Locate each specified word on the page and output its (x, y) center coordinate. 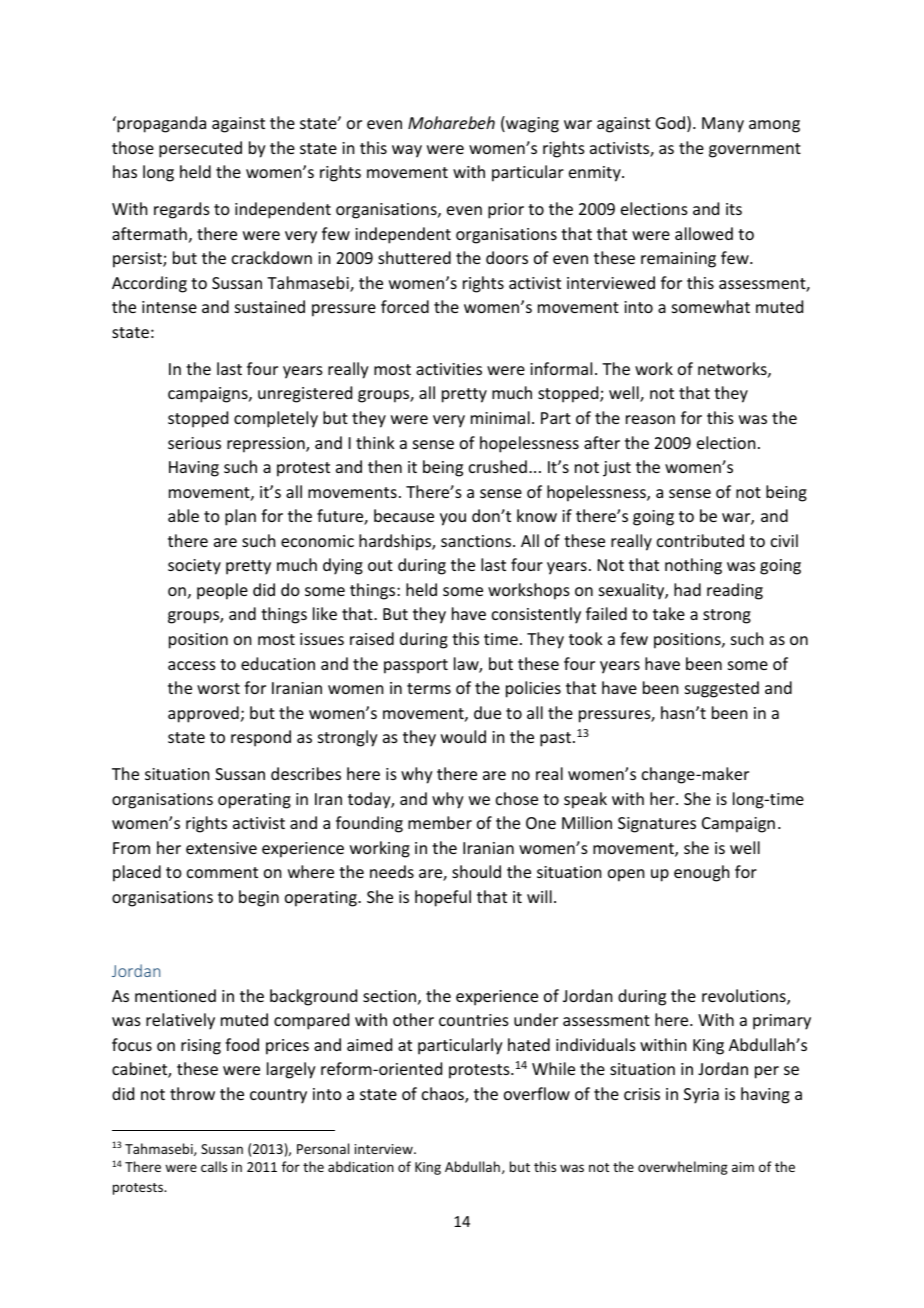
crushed (498, 466)
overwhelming (683, 1168)
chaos (444, 1095)
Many (723, 125)
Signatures (657, 825)
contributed (700, 540)
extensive (221, 848)
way (407, 151)
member (440, 822)
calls (214, 1166)
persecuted (200, 149)
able (183, 515)
